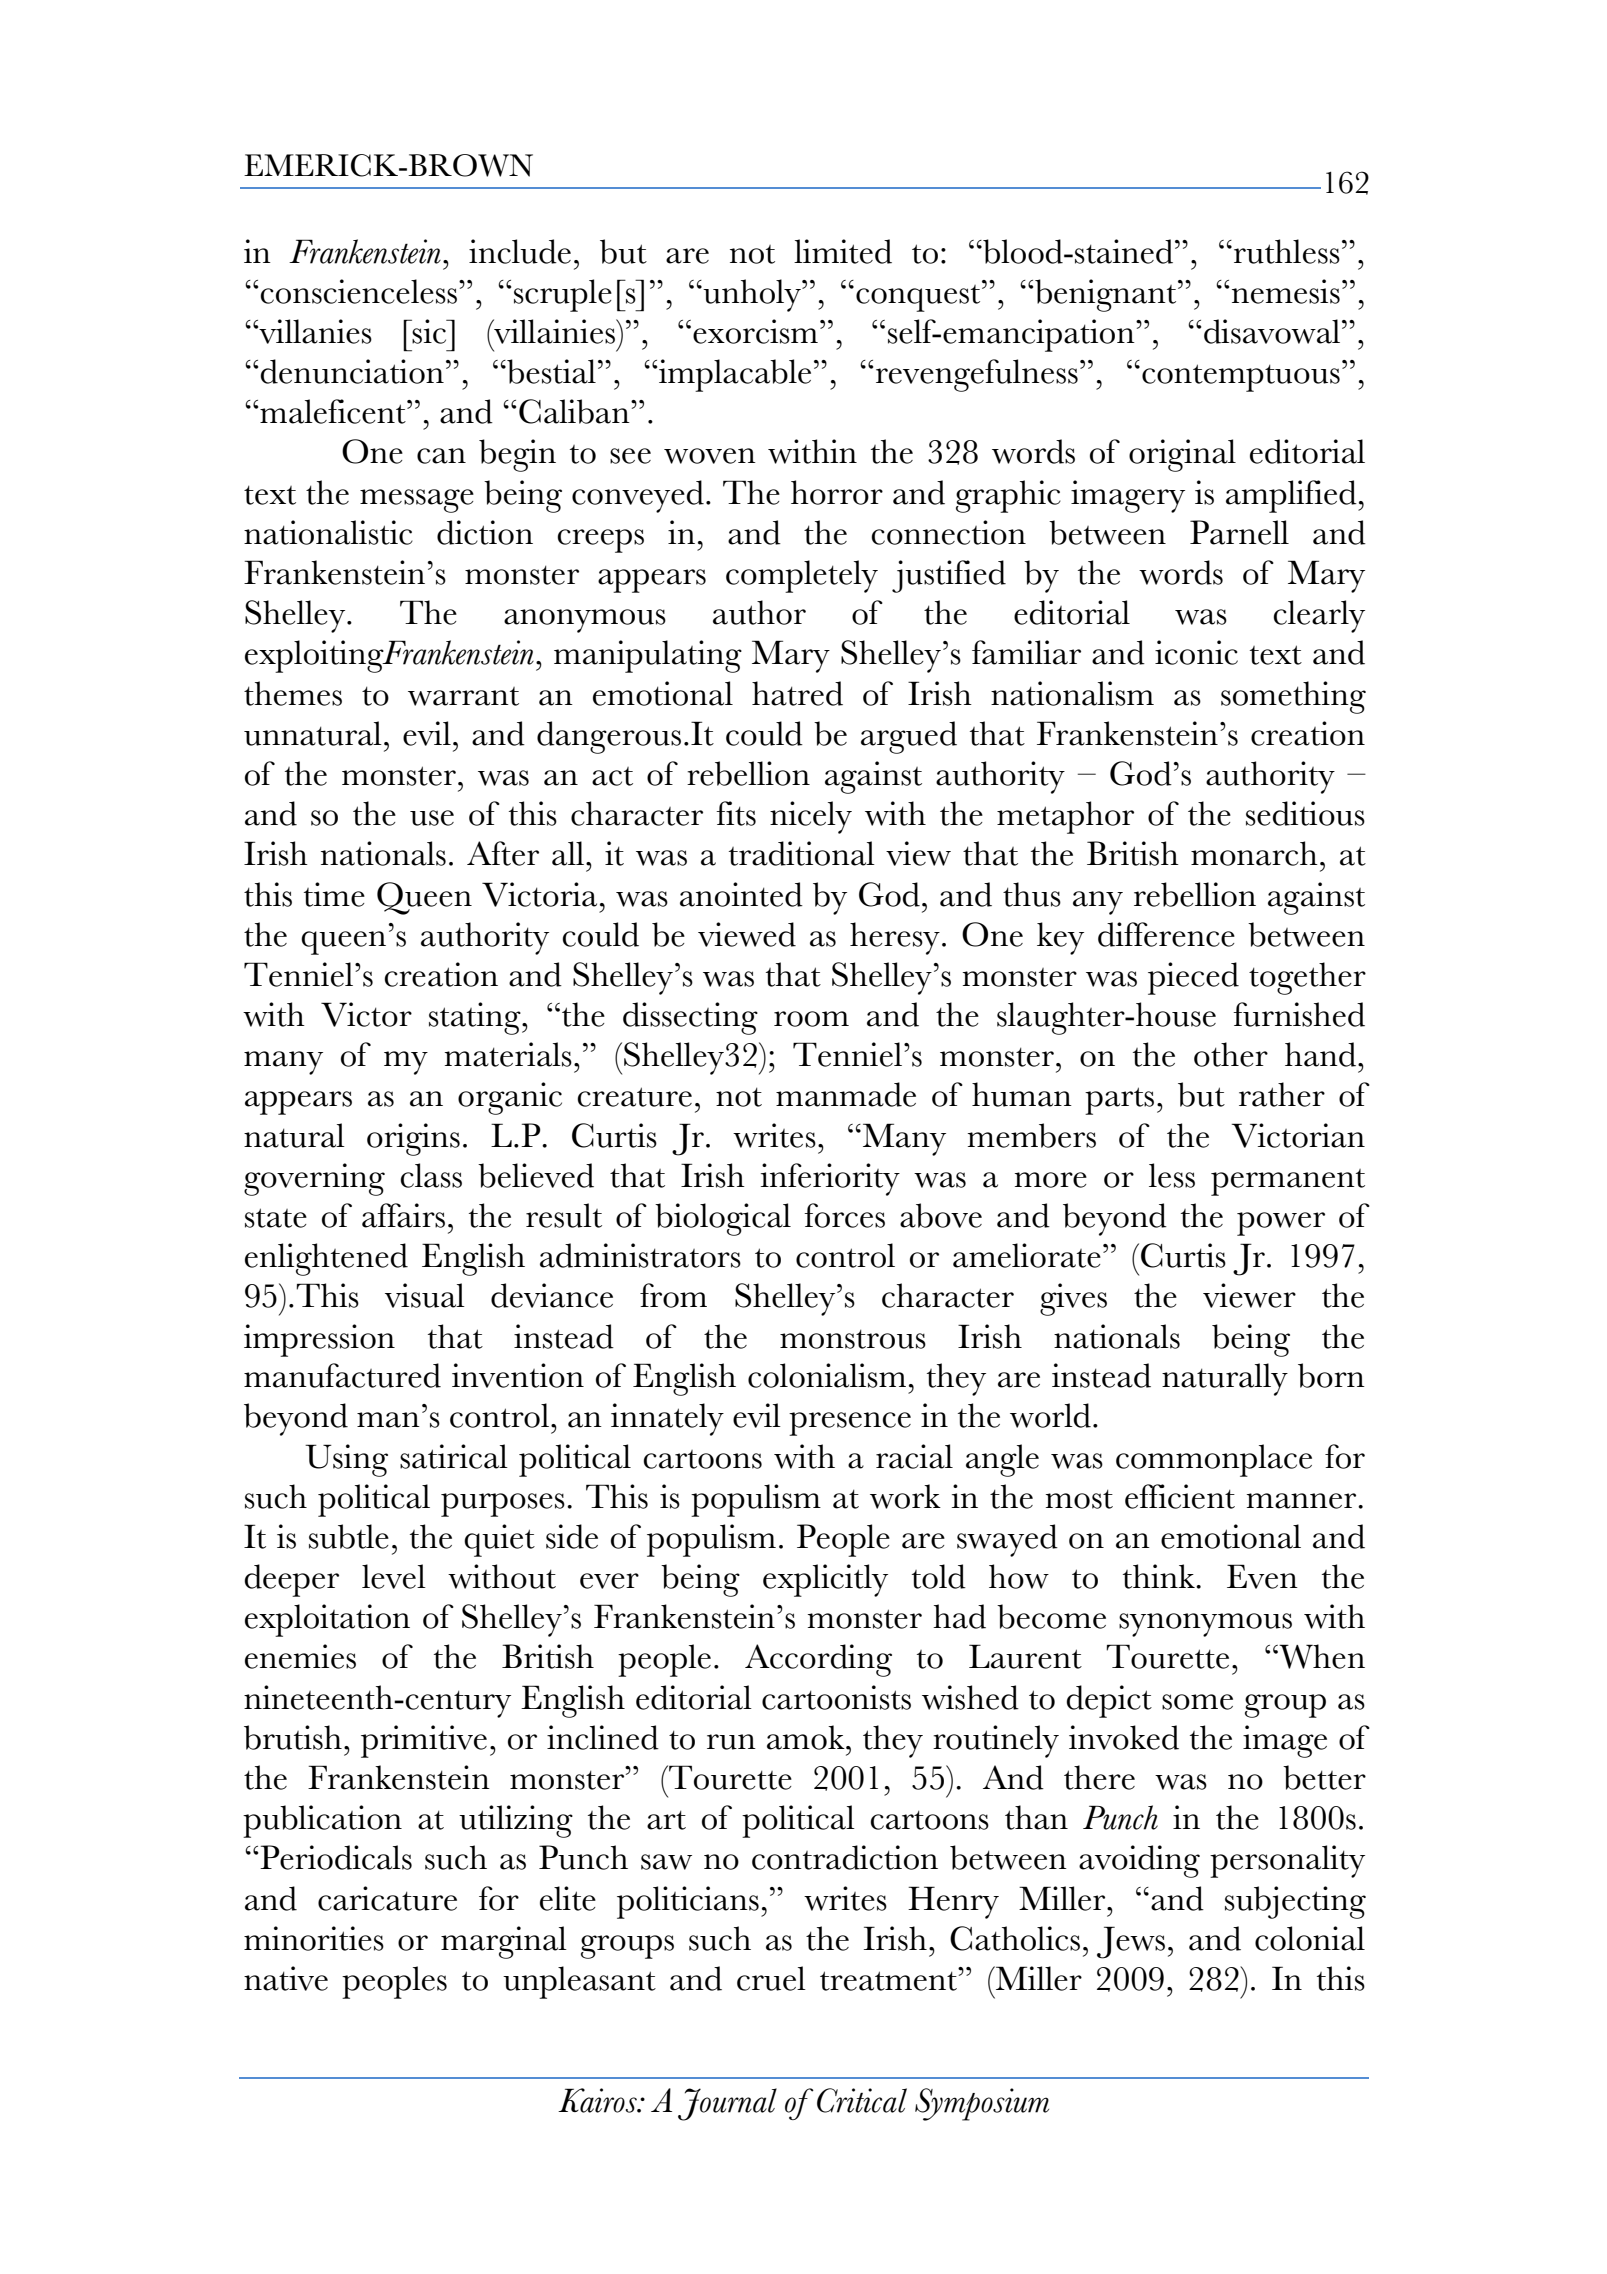  What do you see at coordinates (430, 331) in the page?
I see `sic` at bounding box center [430, 331].
